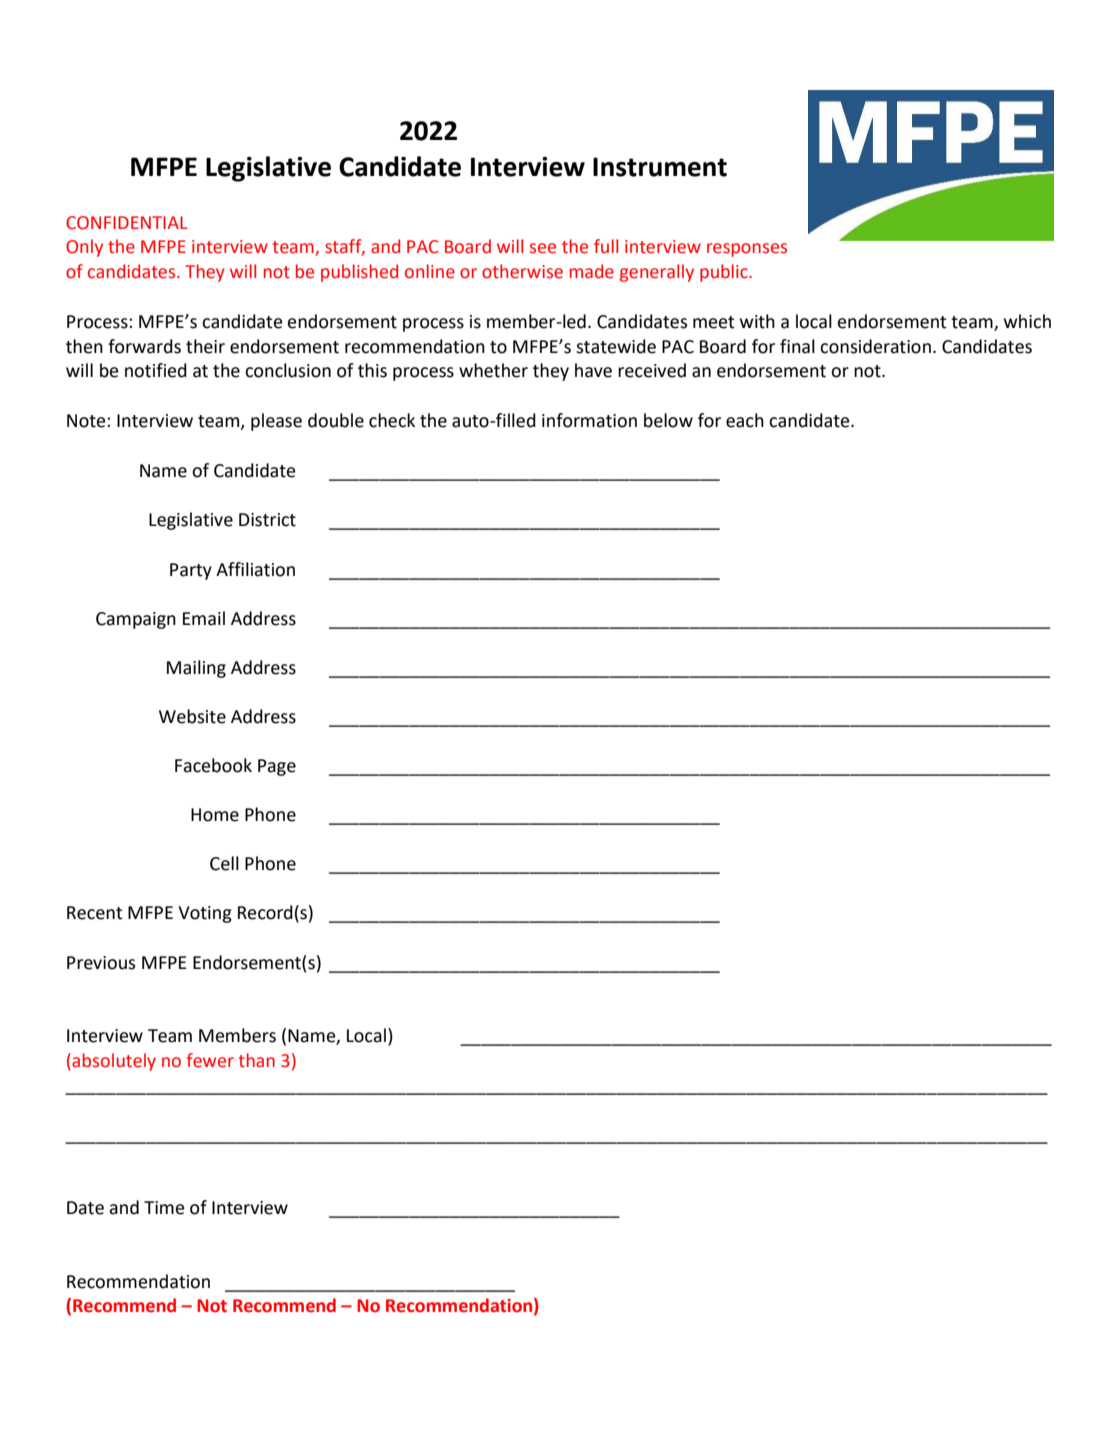 This screenshot has height=1448, width=1119. I want to click on see, so click(543, 248).
